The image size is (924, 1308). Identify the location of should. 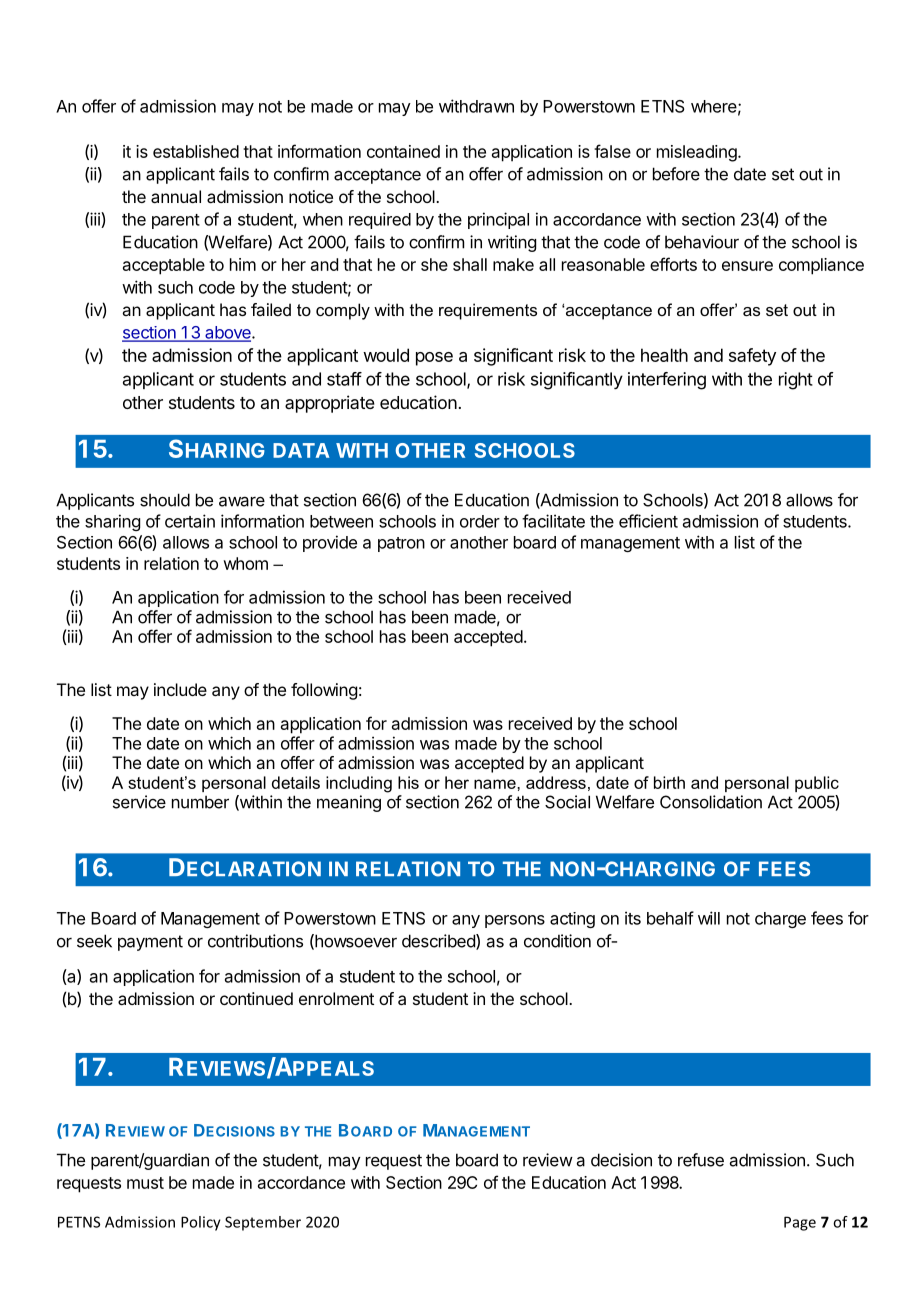
(165, 500).
